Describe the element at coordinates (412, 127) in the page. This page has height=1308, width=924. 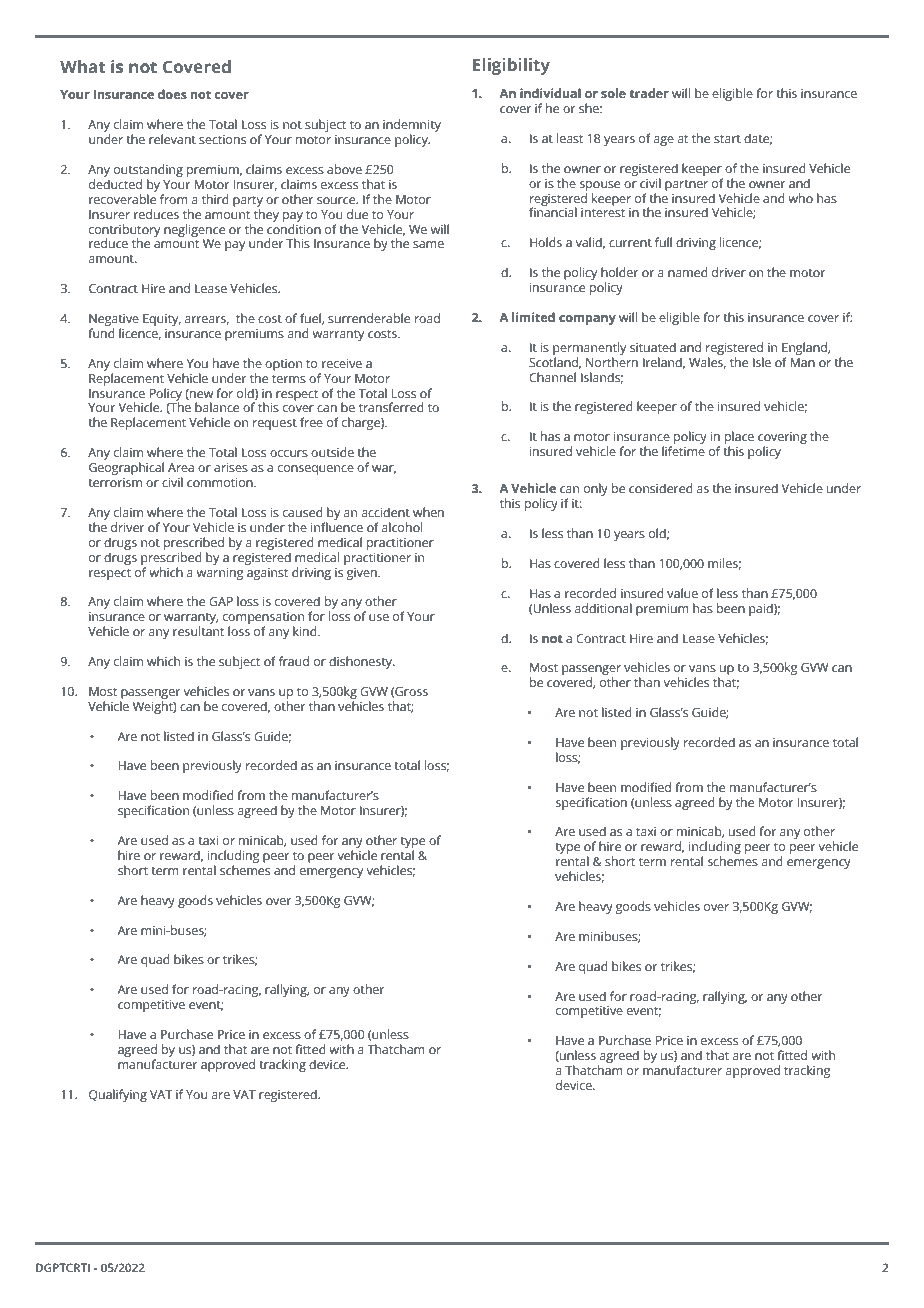
I see `indemnity` at that location.
